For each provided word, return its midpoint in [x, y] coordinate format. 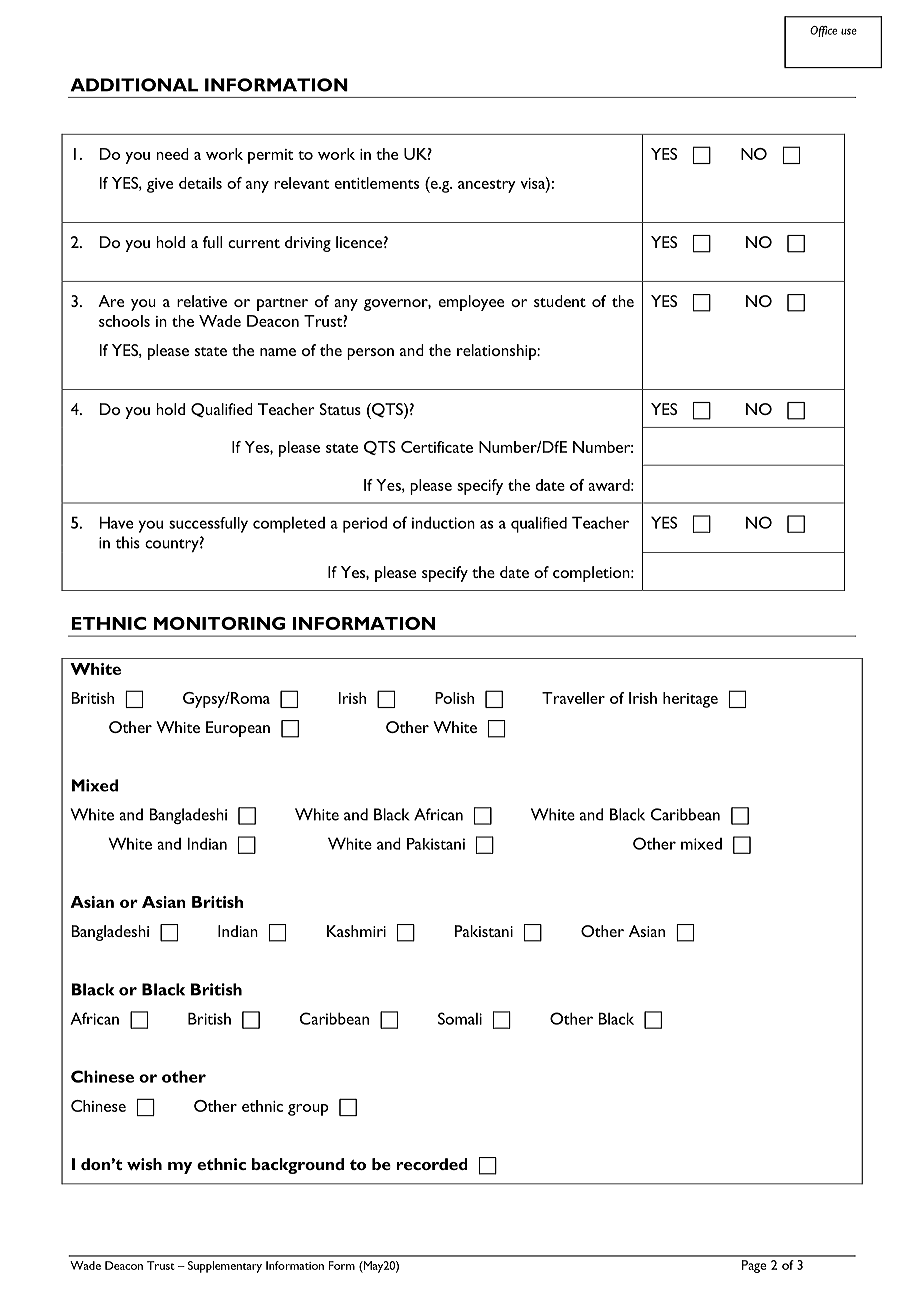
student [560, 301]
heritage [690, 700]
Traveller [573, 698]
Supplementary [225, 1267]
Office [823, 31]
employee [471, 303]
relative [202, 301]
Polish [454, 698]
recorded [432, 1164]
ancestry [487, 186]
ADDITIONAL [134, 85]
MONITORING [219, 623]
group [308, 1110]
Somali [460, 1018]
